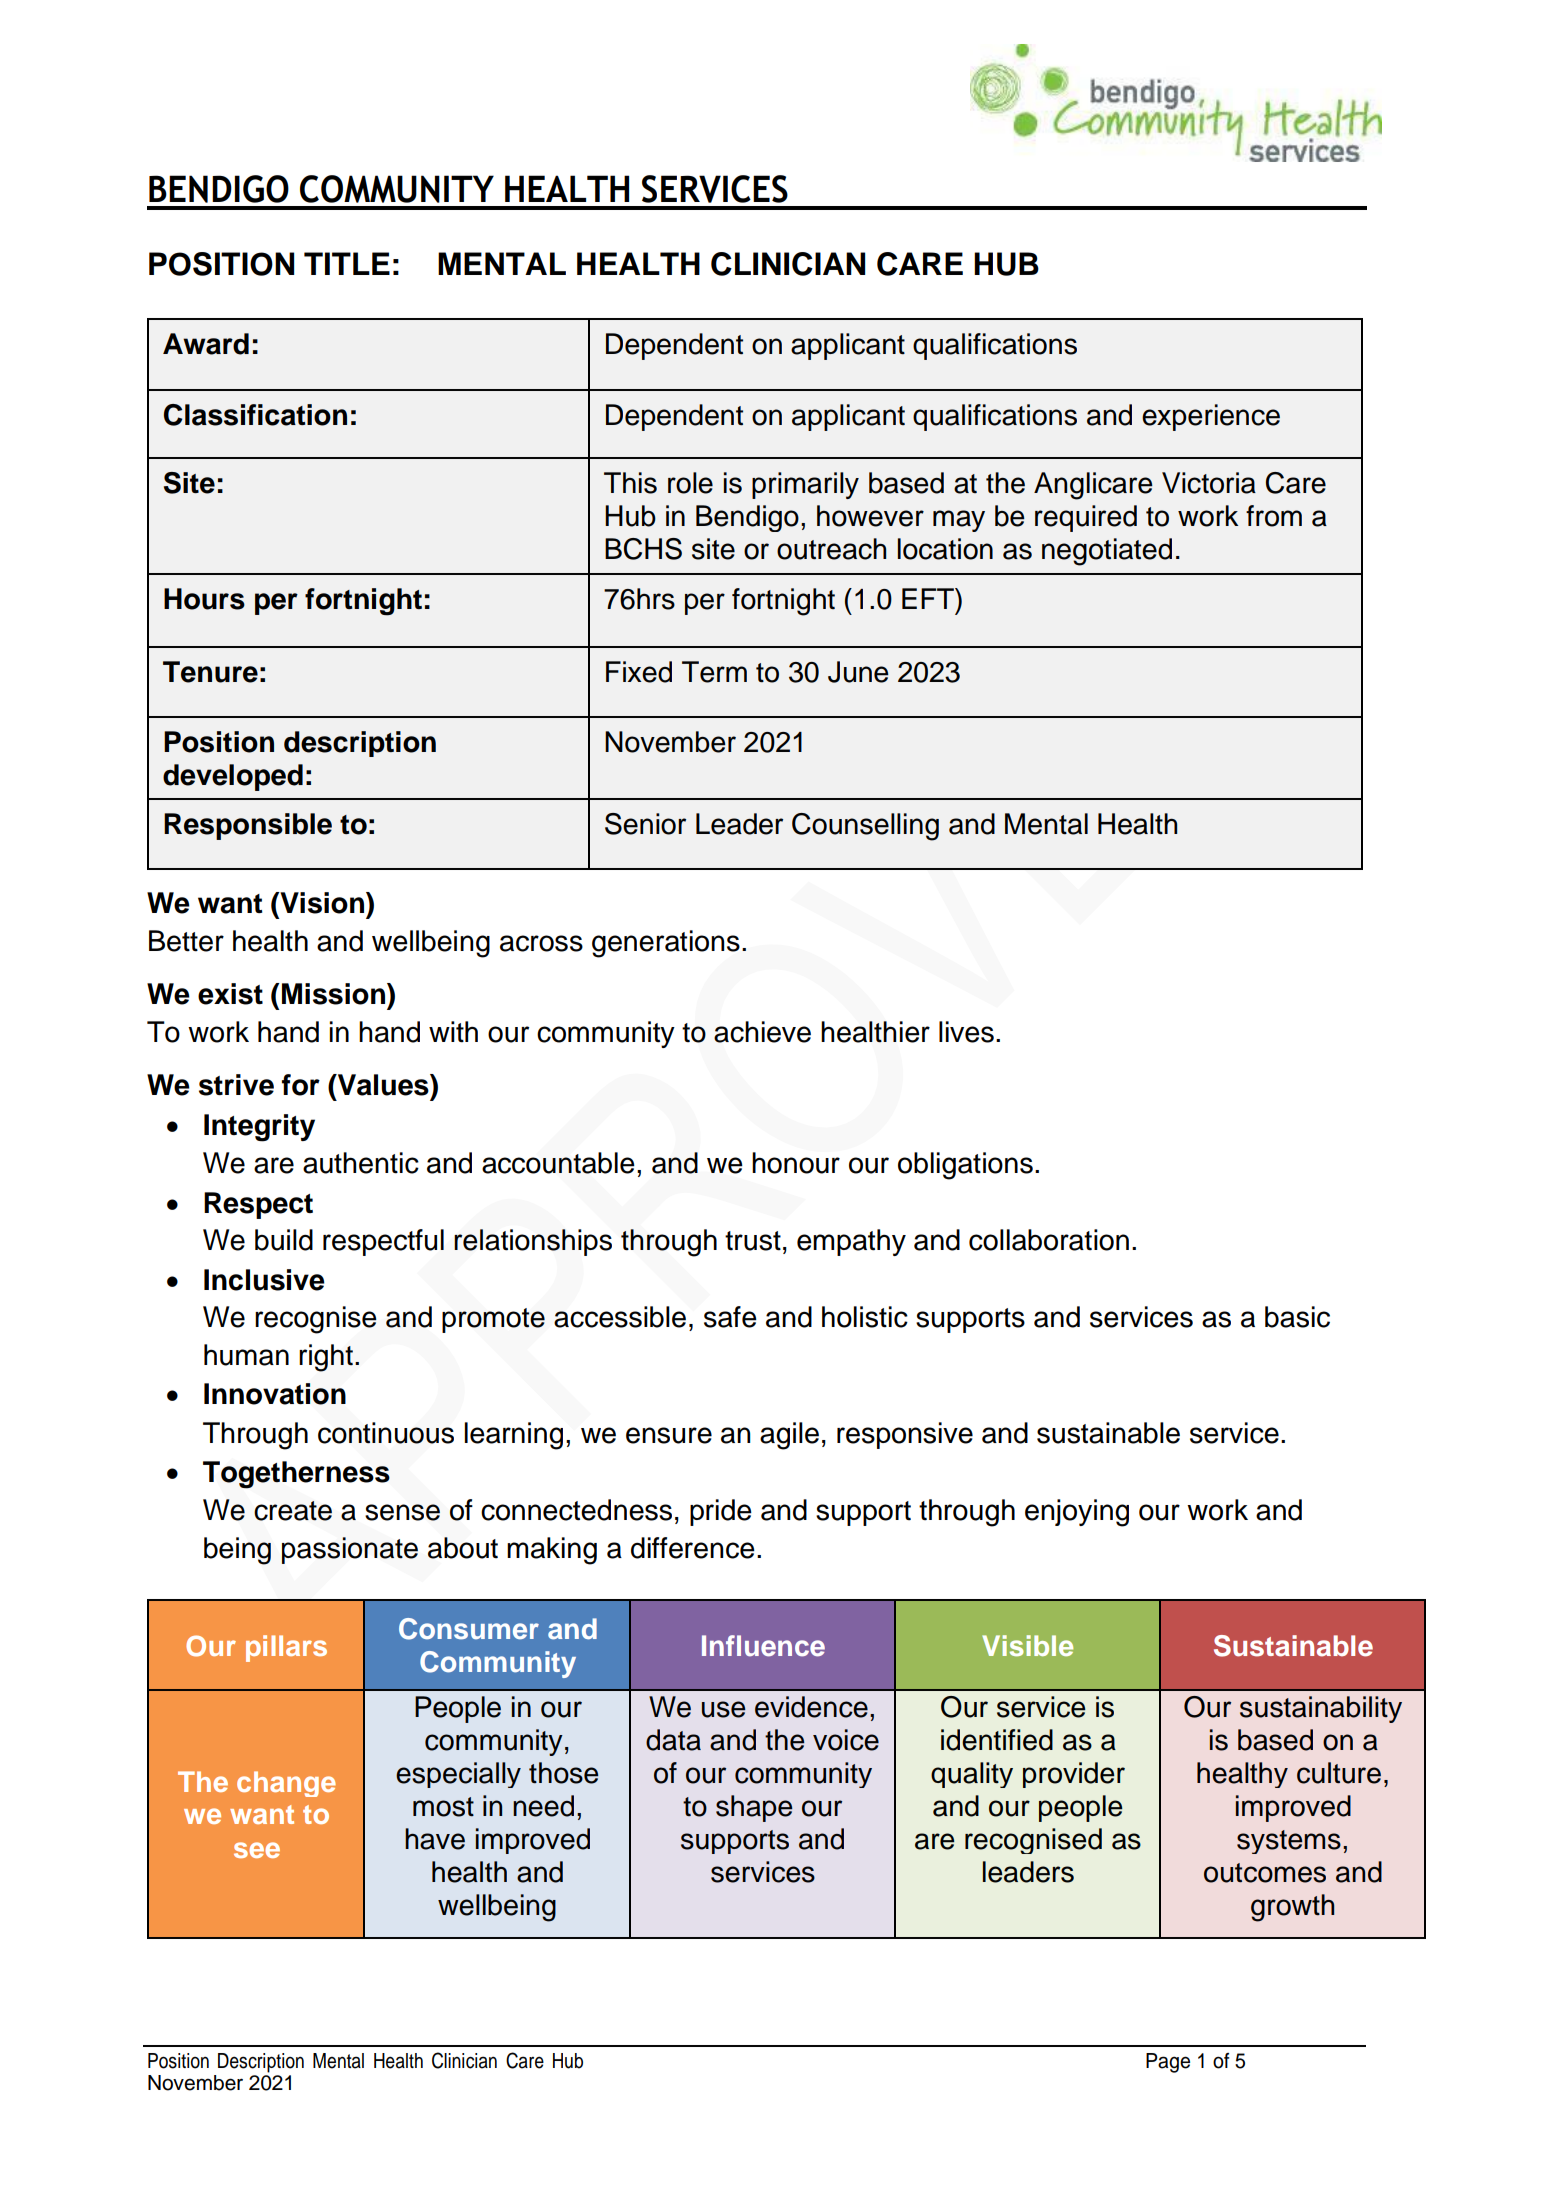  What do you see at coordinates (1211, 417) in the image?
I see `experience` at bounding box center [1211, 417].
